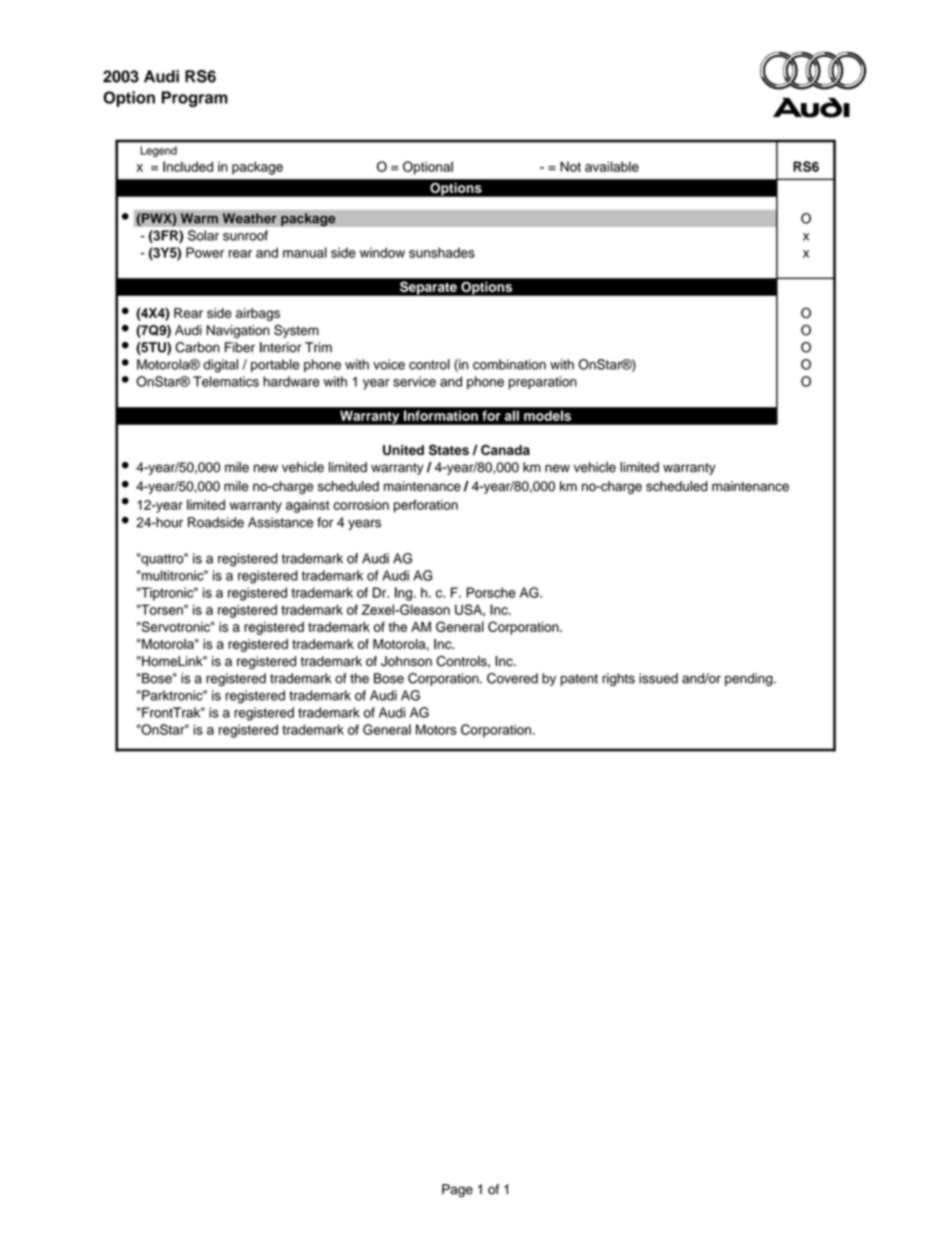  What do you see at coordinates (403, 450) in the page?
I see `United` at bounding box center [403, 450].
